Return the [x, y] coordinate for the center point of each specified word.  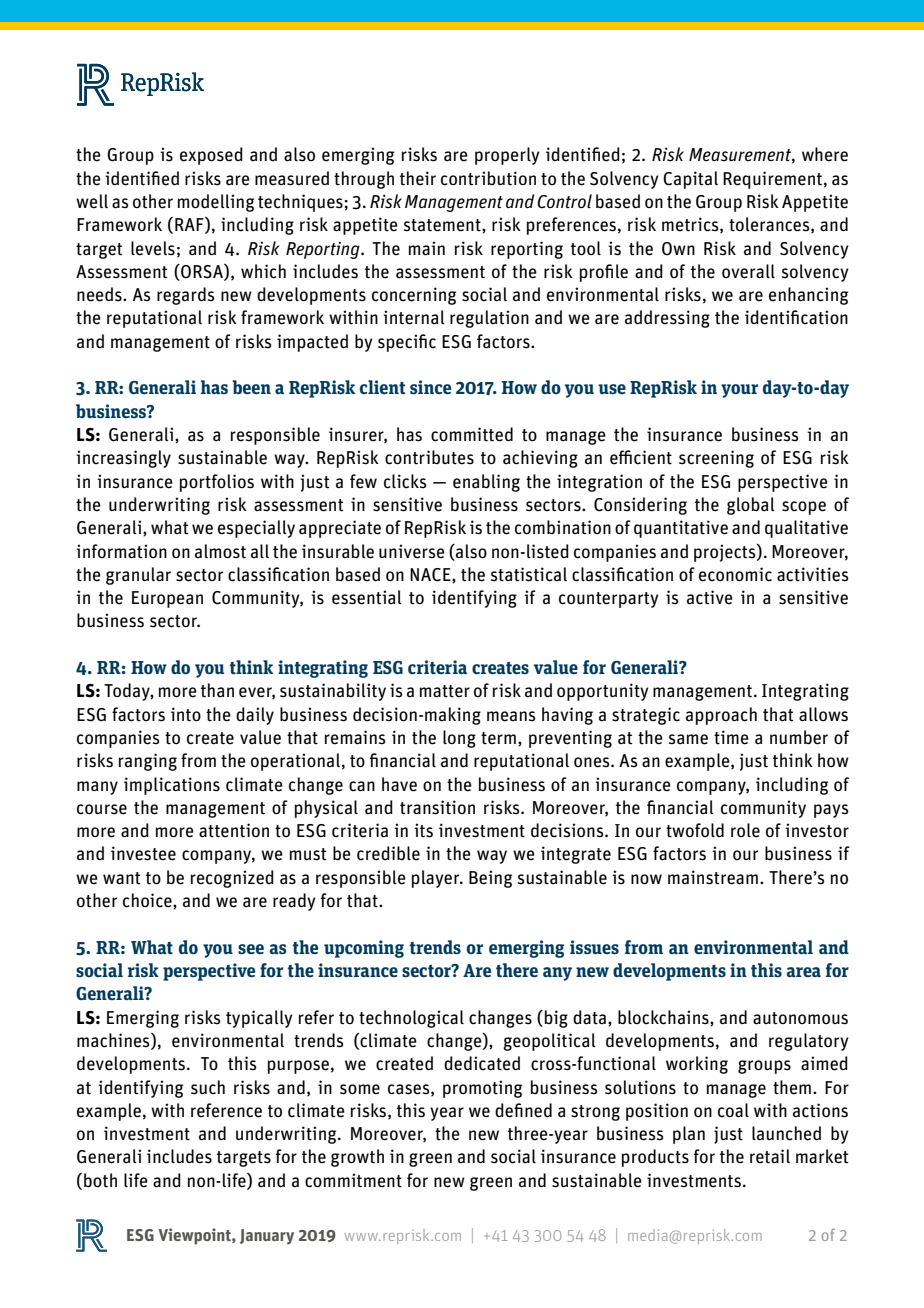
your [739, 391]
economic [735, 574]
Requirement [772, 180]
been [251, 387]
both [100, 1180]
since [430, 387]
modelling [216, 203]
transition [437, 807]
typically [259, 1019]
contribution [488, 178]
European [167, 599]
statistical [529, 574]
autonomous [800, 1018]
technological [411, 1019]
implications [172, 786]
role [745, 830]
